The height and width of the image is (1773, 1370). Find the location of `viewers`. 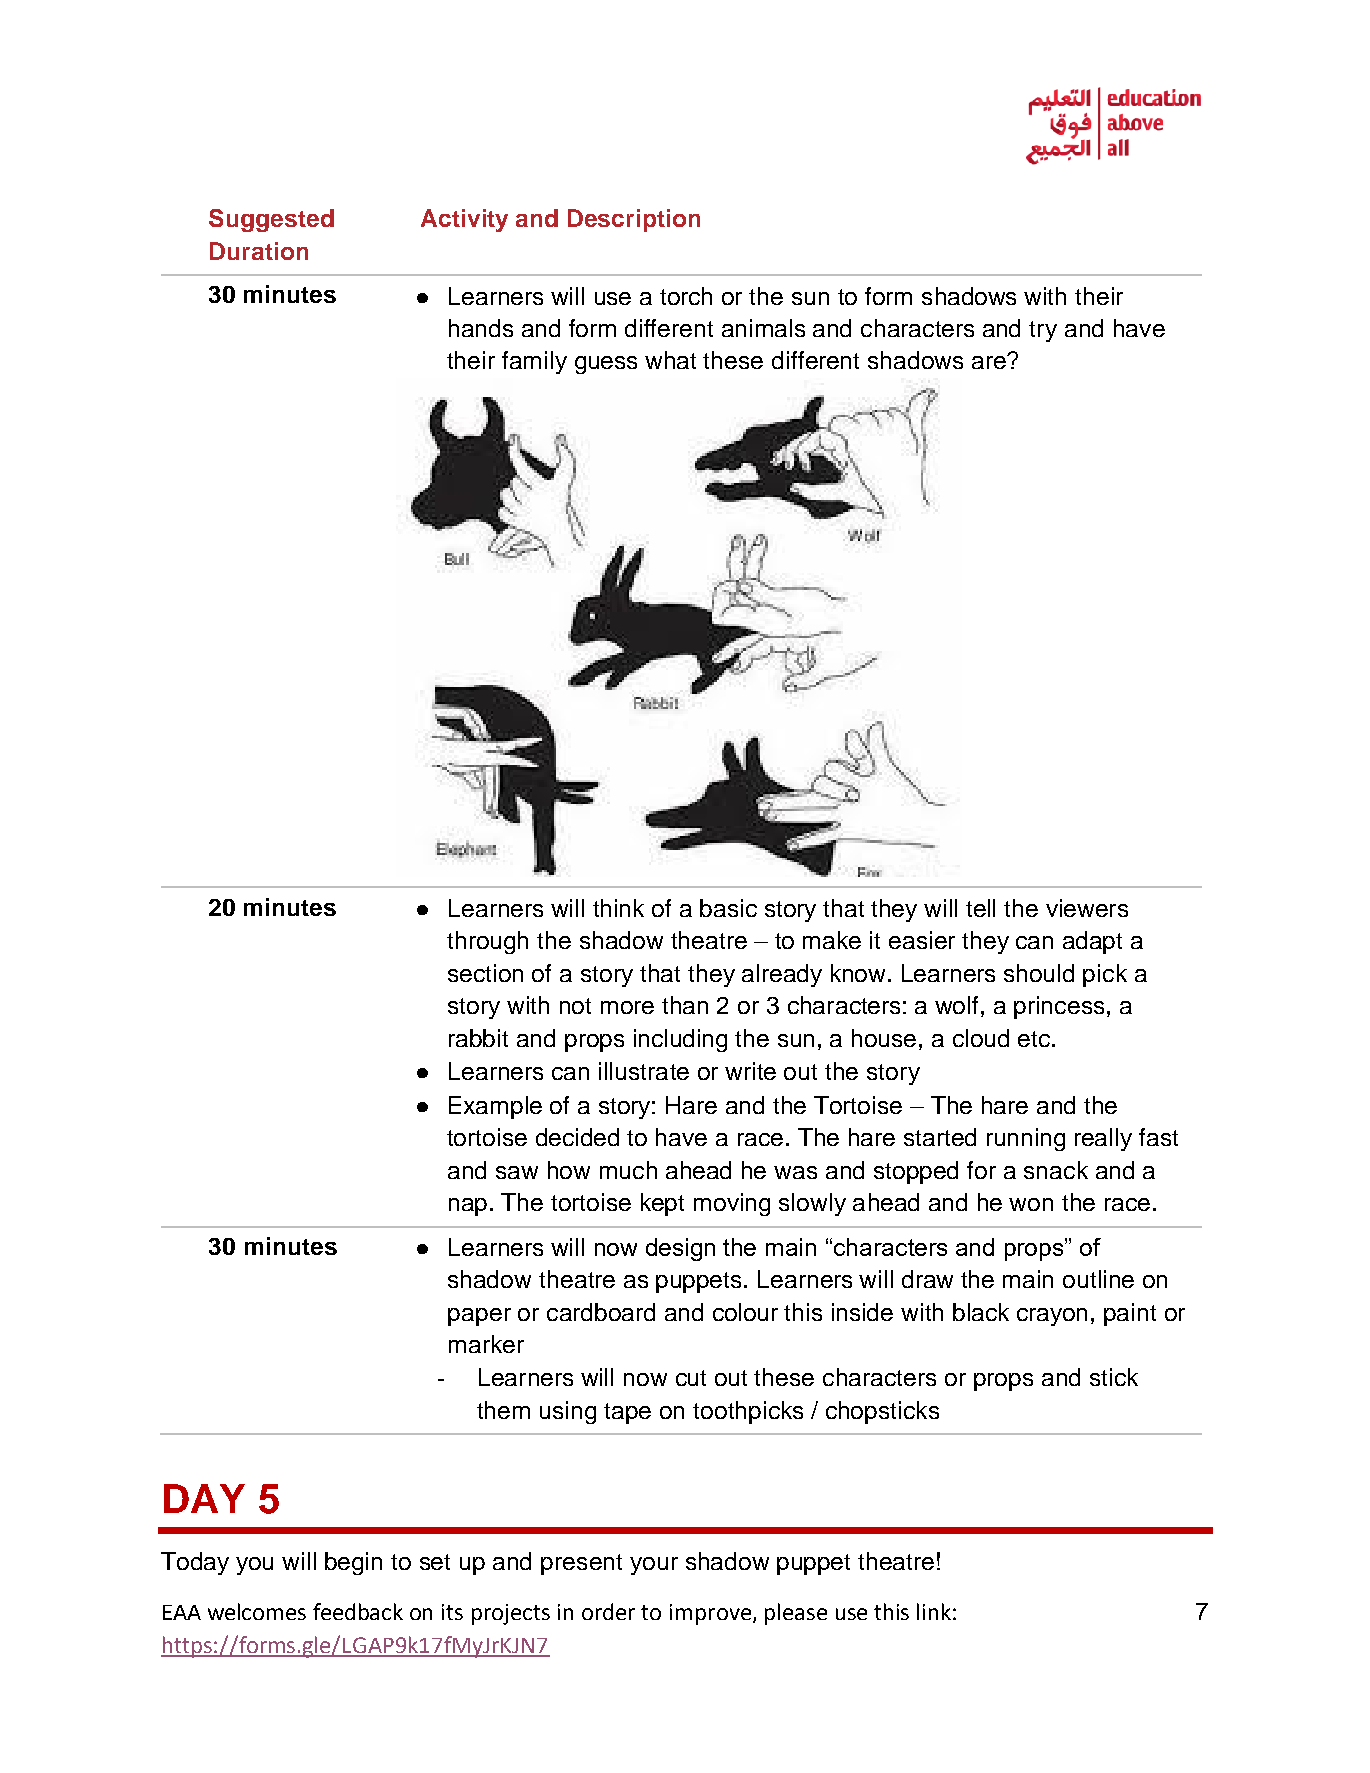

viewers is located at coordinates (1087, 908).
